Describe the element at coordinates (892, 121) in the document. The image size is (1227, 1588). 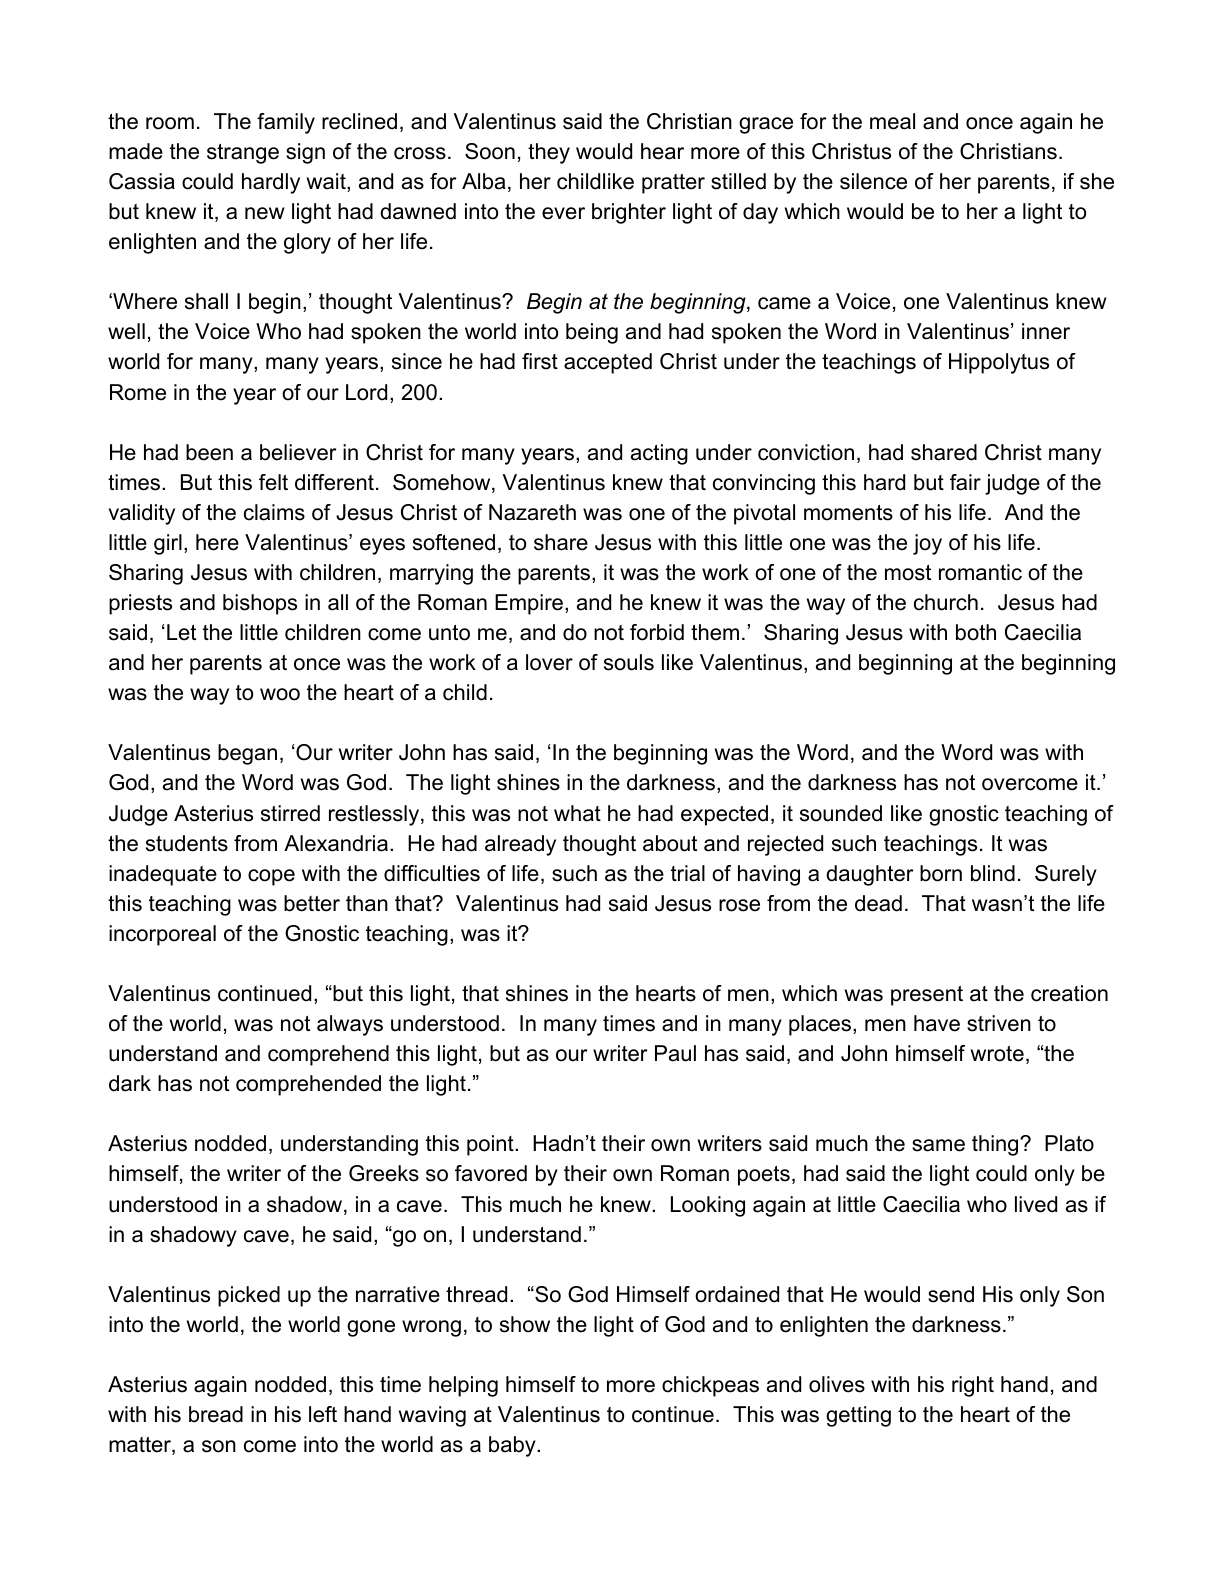
I see `meal` at that location.
